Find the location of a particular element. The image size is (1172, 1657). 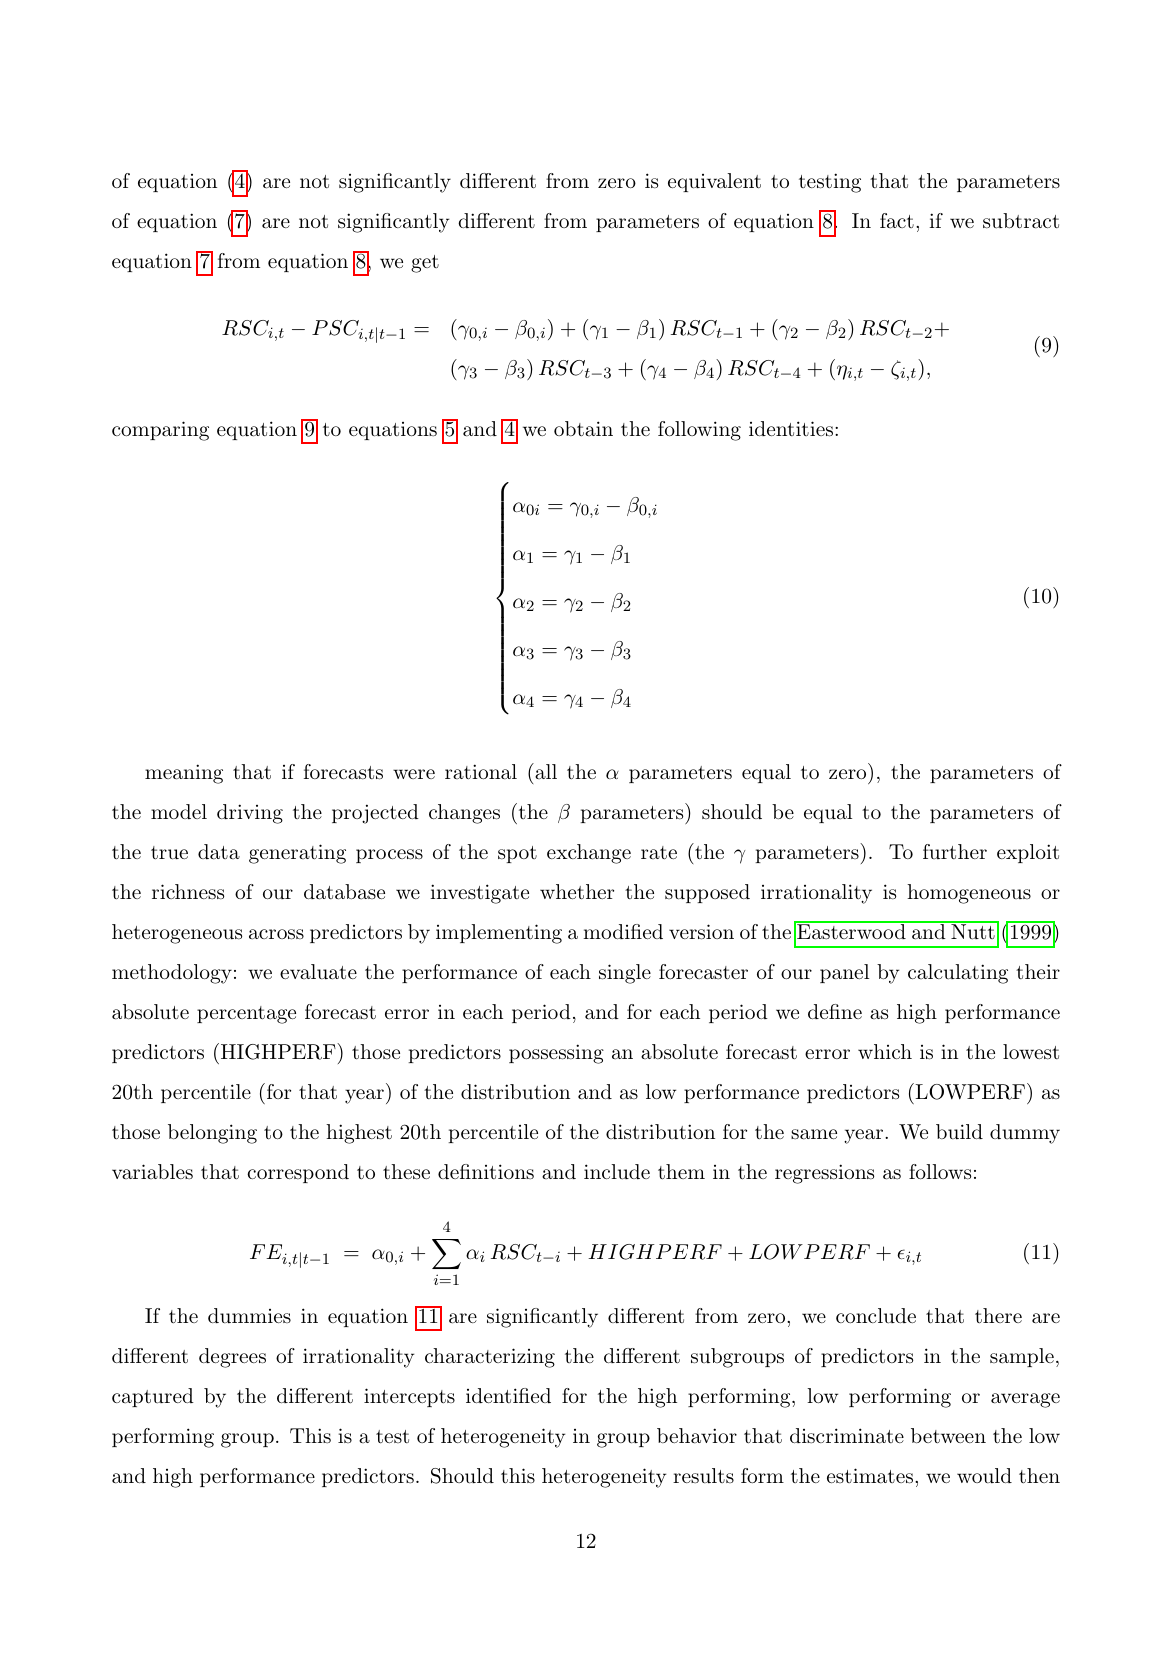

get is located at coordinates (425, 264).
